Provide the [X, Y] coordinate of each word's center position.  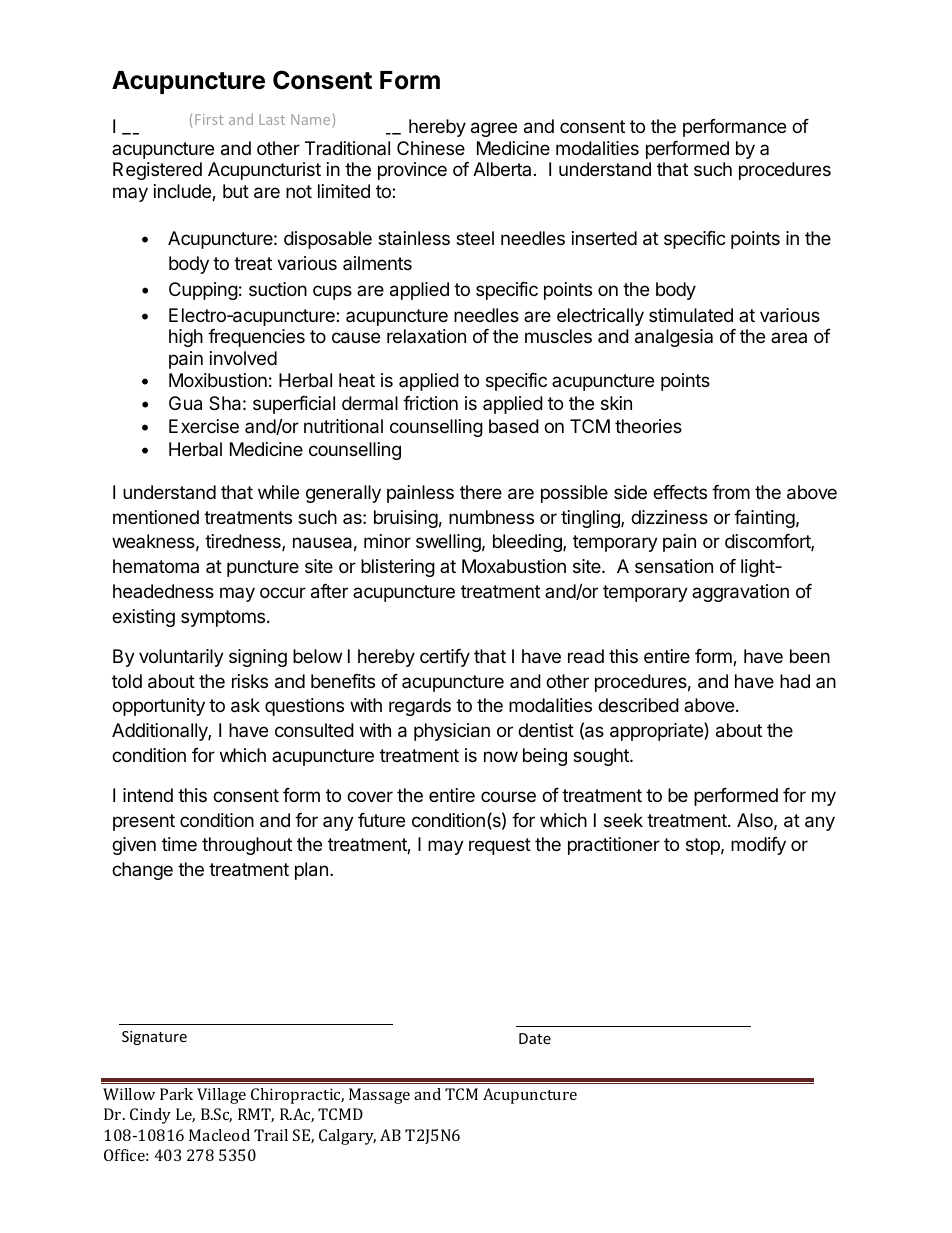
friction [430, 403]
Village [221, 1096]
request [500, 846]
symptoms [224, 618]
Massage [379, 1096]
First [209, 119]
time [179, 844]
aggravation [740, 593]
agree [494, 129]
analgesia [674, 338]
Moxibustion [218, 380]
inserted [604, 238]
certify [445, 658]
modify [758, 846]
